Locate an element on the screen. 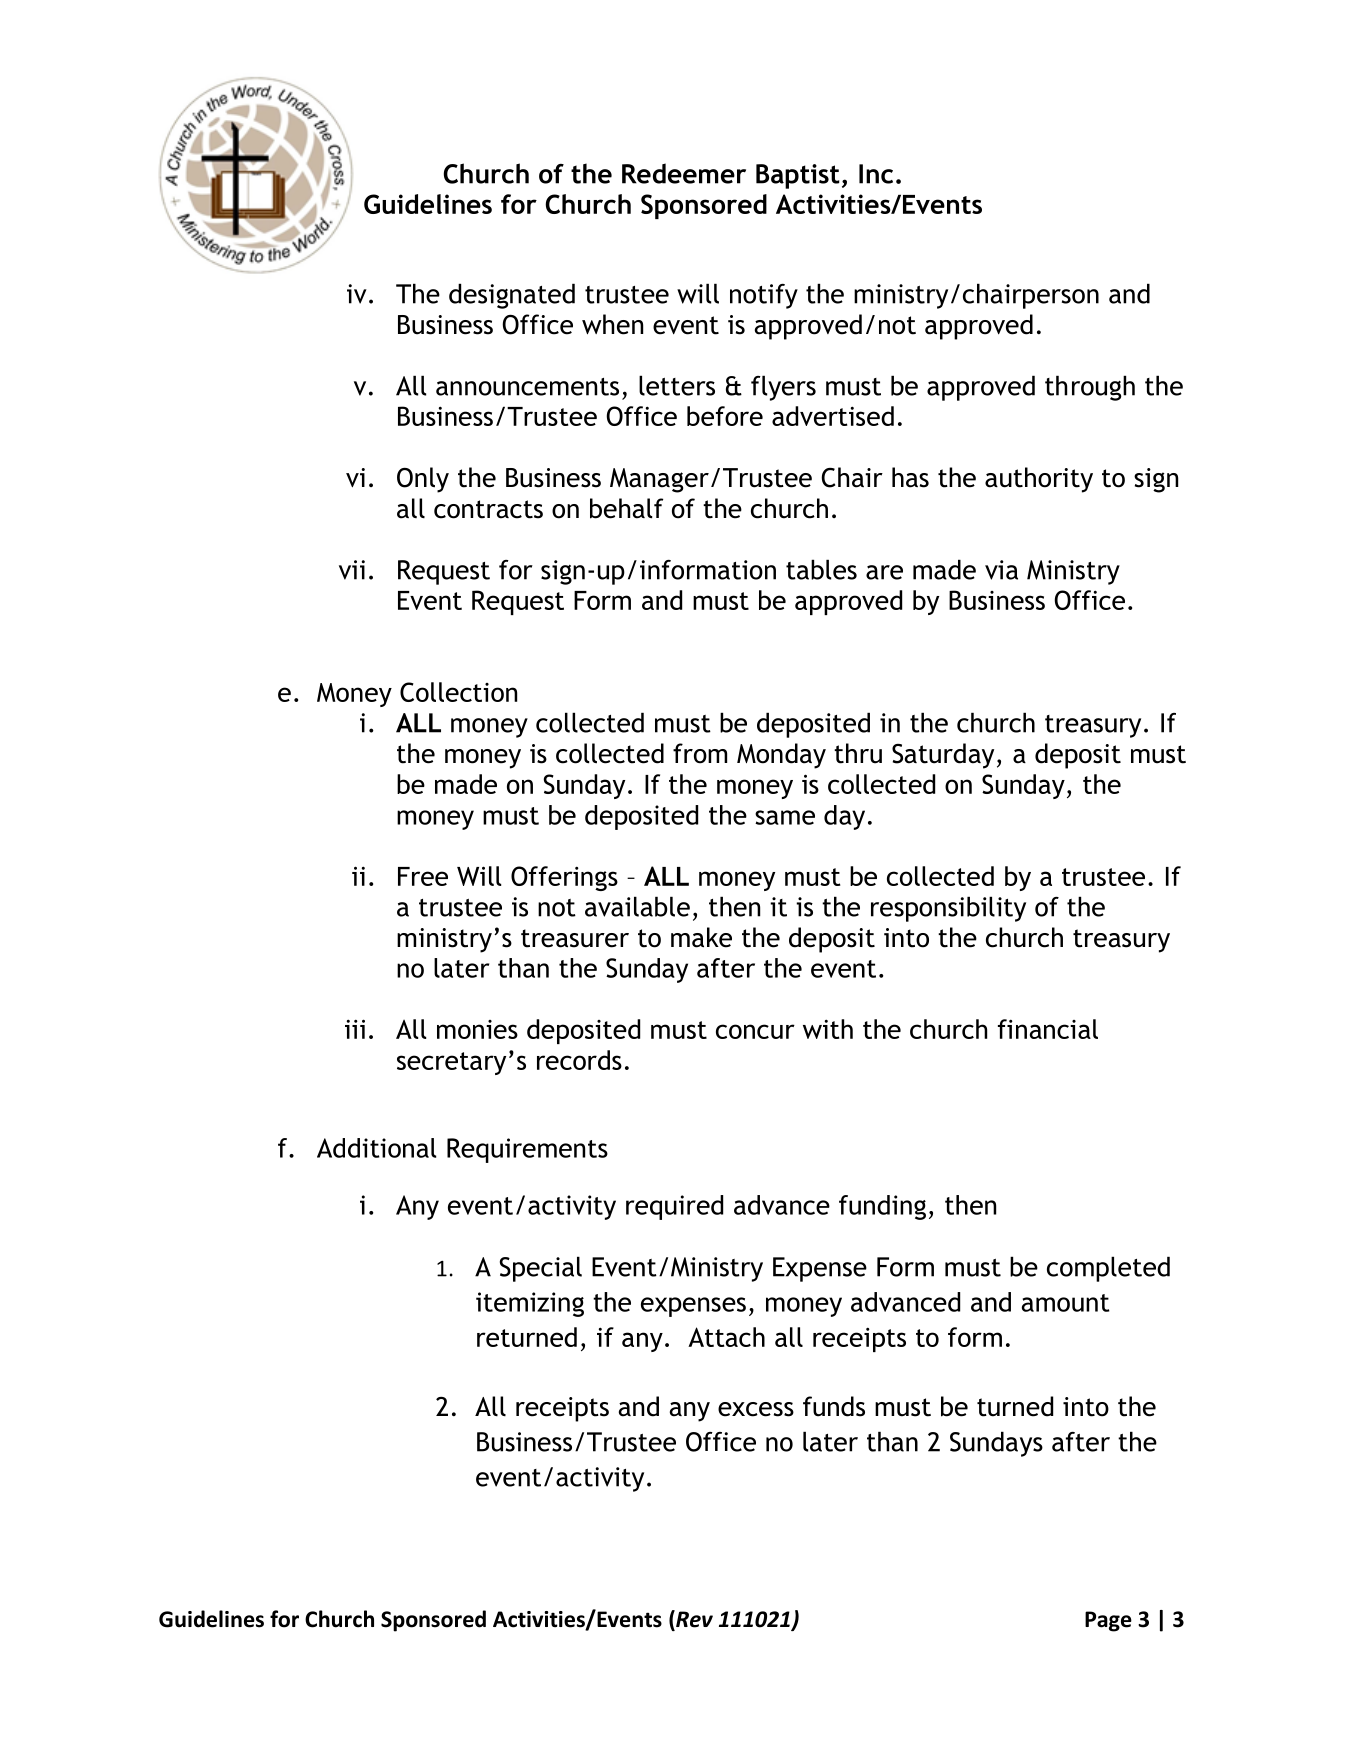  Redeemer is located at coordinates (684, 173).
